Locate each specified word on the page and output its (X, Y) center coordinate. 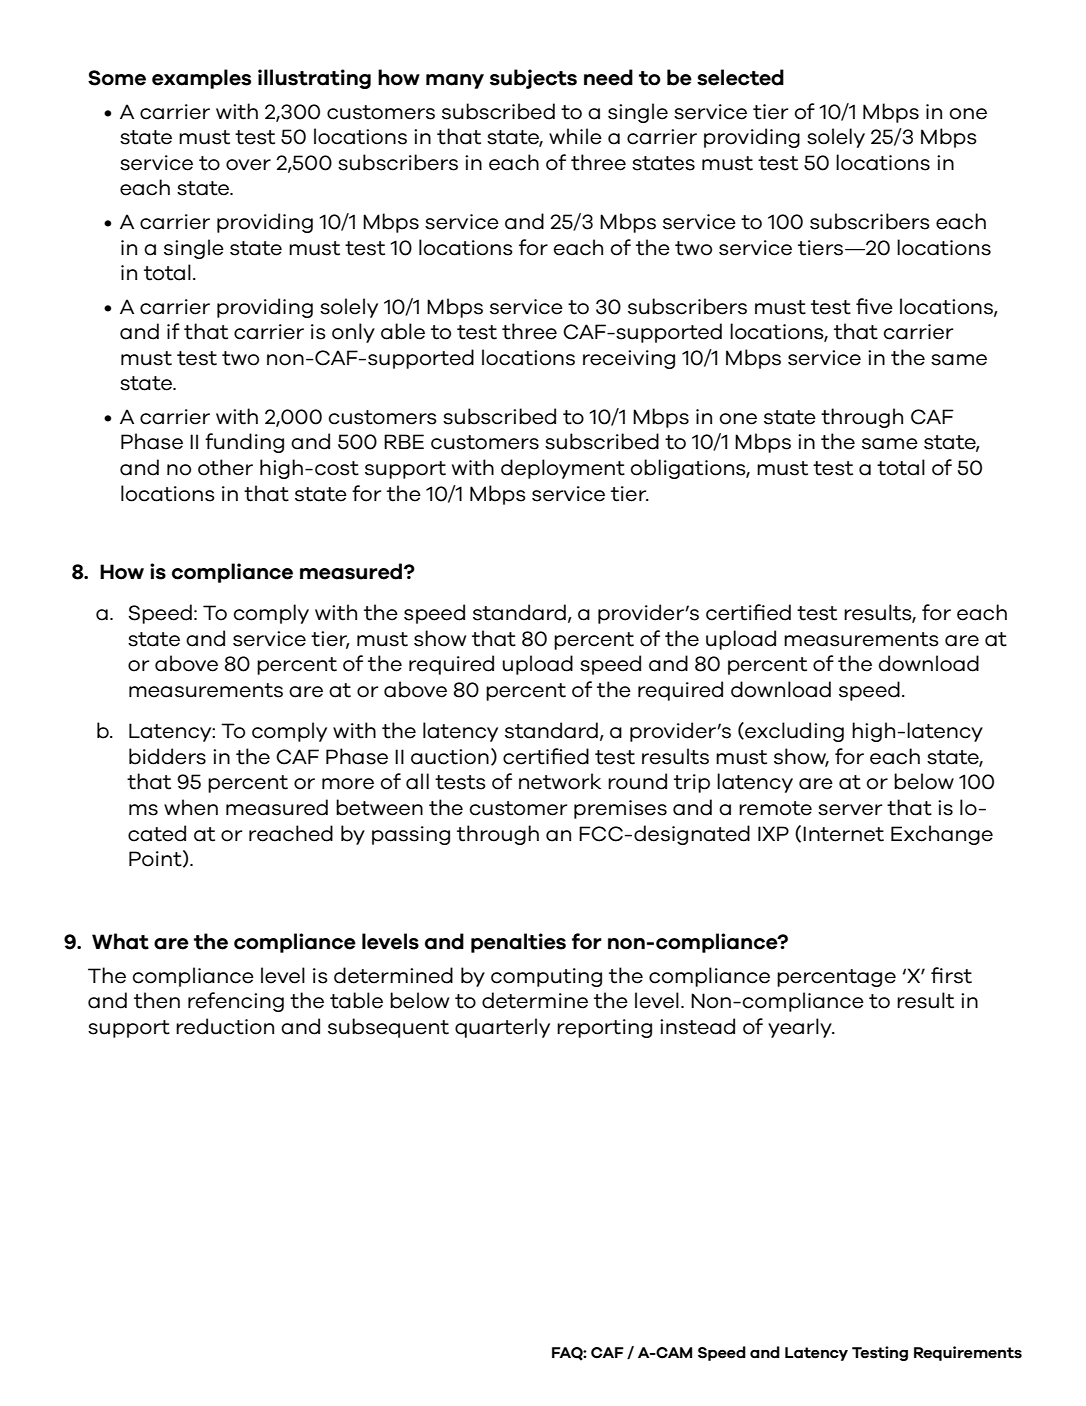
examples (201, 79)
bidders (167, 756)
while (575, 136)
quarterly (502, 1028)
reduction (225, 1026)
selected (740, 77)
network (560, 781)
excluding (793, 732)
